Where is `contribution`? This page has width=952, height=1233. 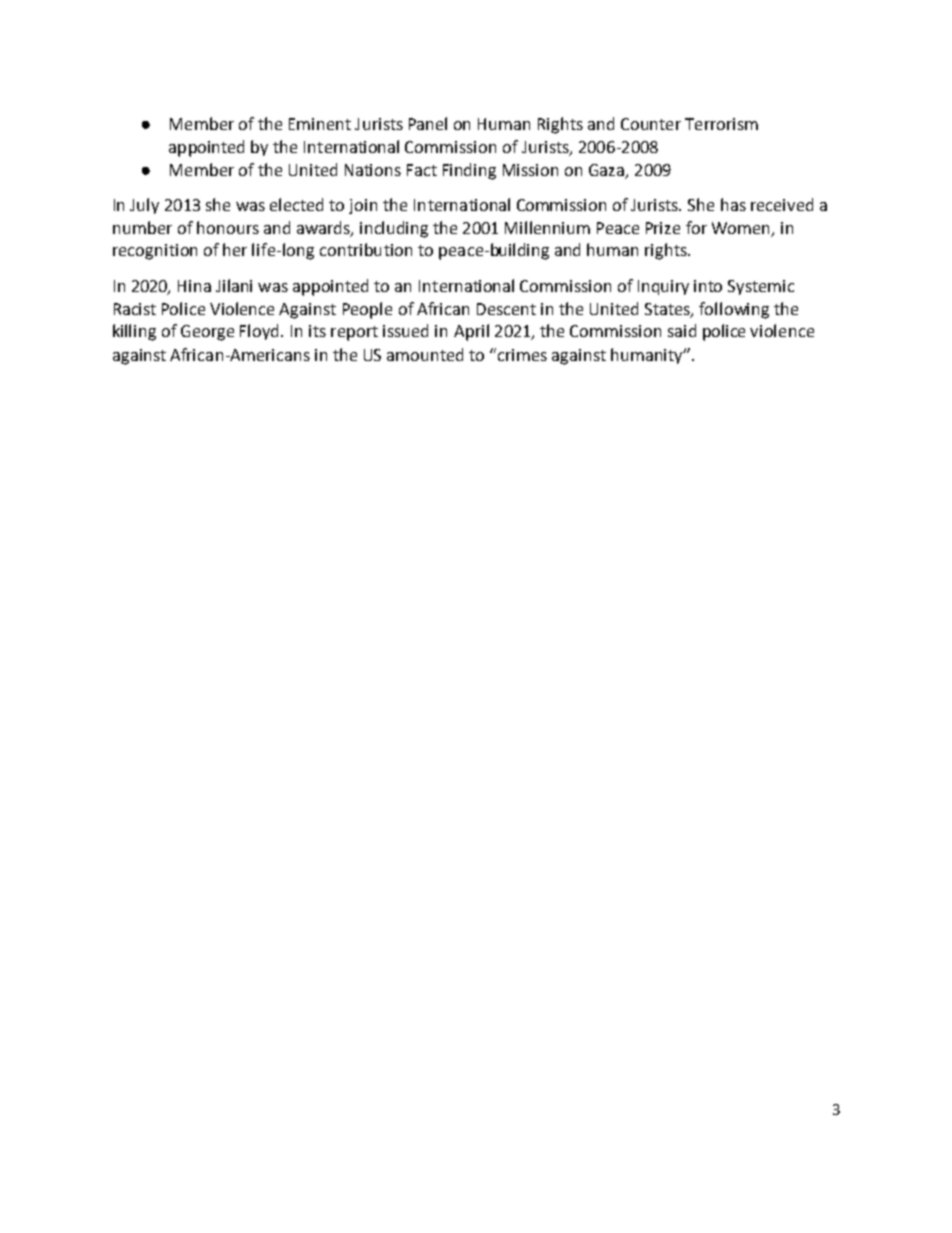 contribution is located at coordinates (366, 249).
